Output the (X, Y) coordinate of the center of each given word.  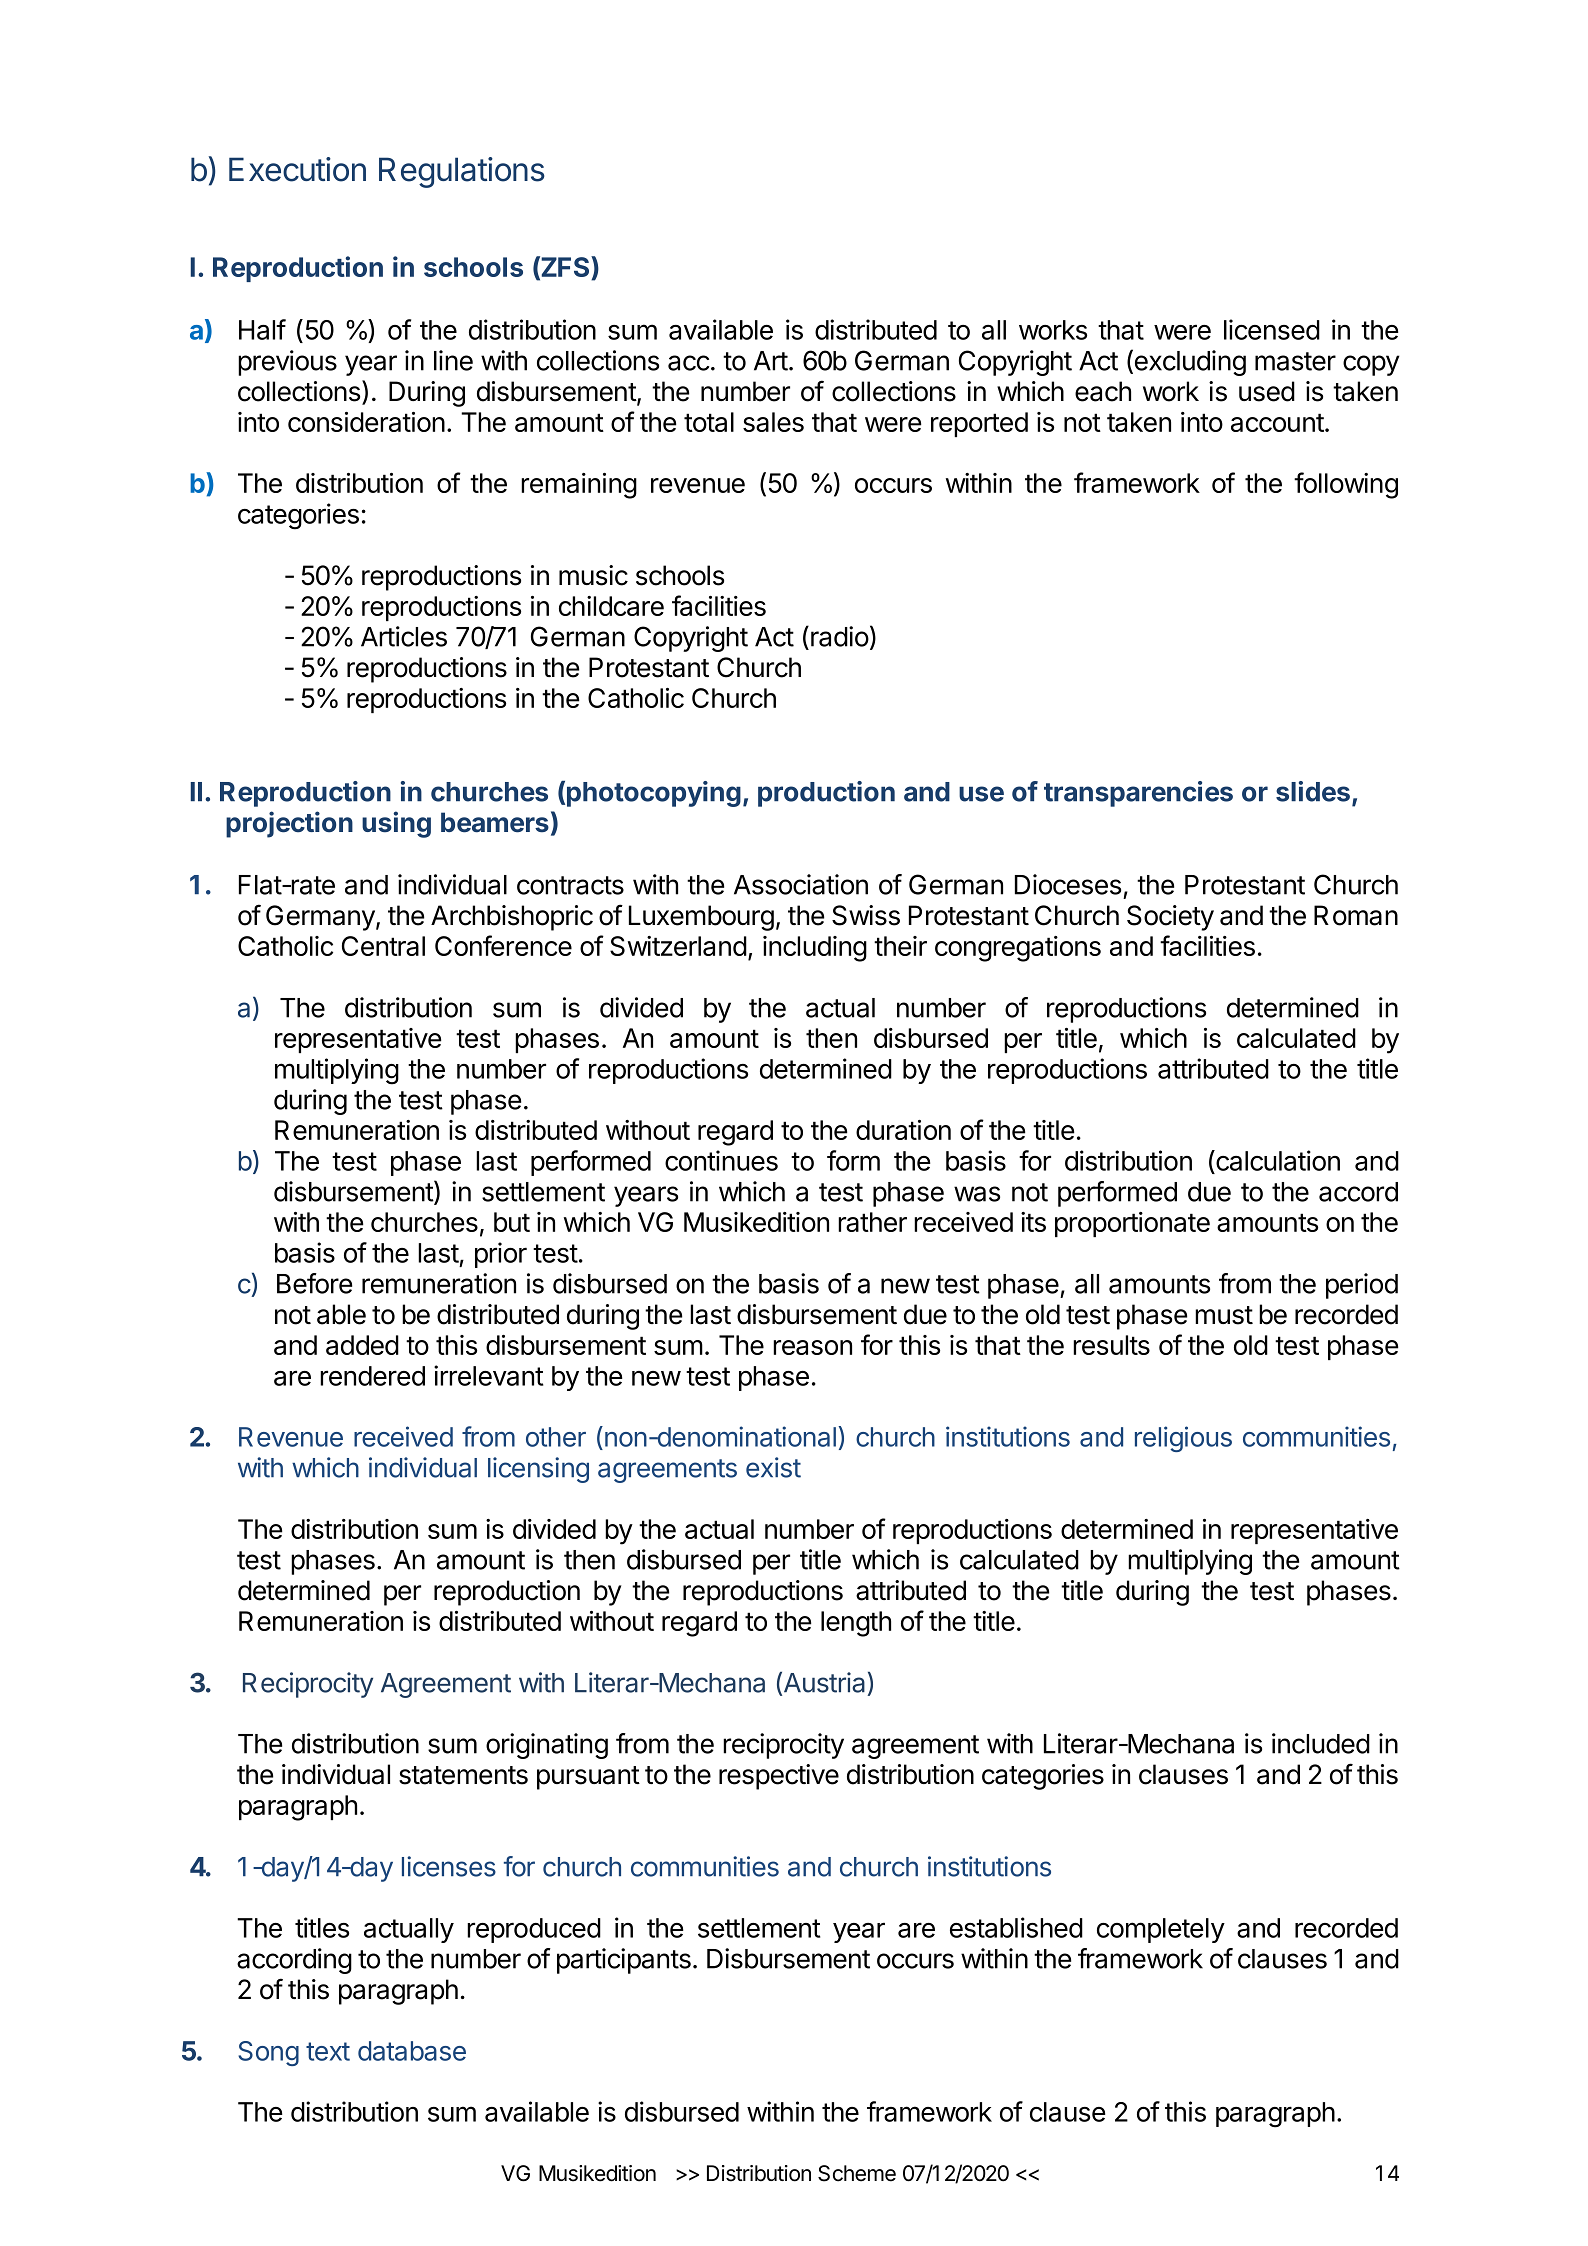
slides (1313, 791)
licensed (1272, 329)
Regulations (462, 172)
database (412, 2051)
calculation (1277, 1162)
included (1321, 1743)
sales (773, 422)
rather (872, 1222)
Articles (404, 636)
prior (501, 1255)
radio (840, 636)
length (856, 1624)
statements (463, 1775)
